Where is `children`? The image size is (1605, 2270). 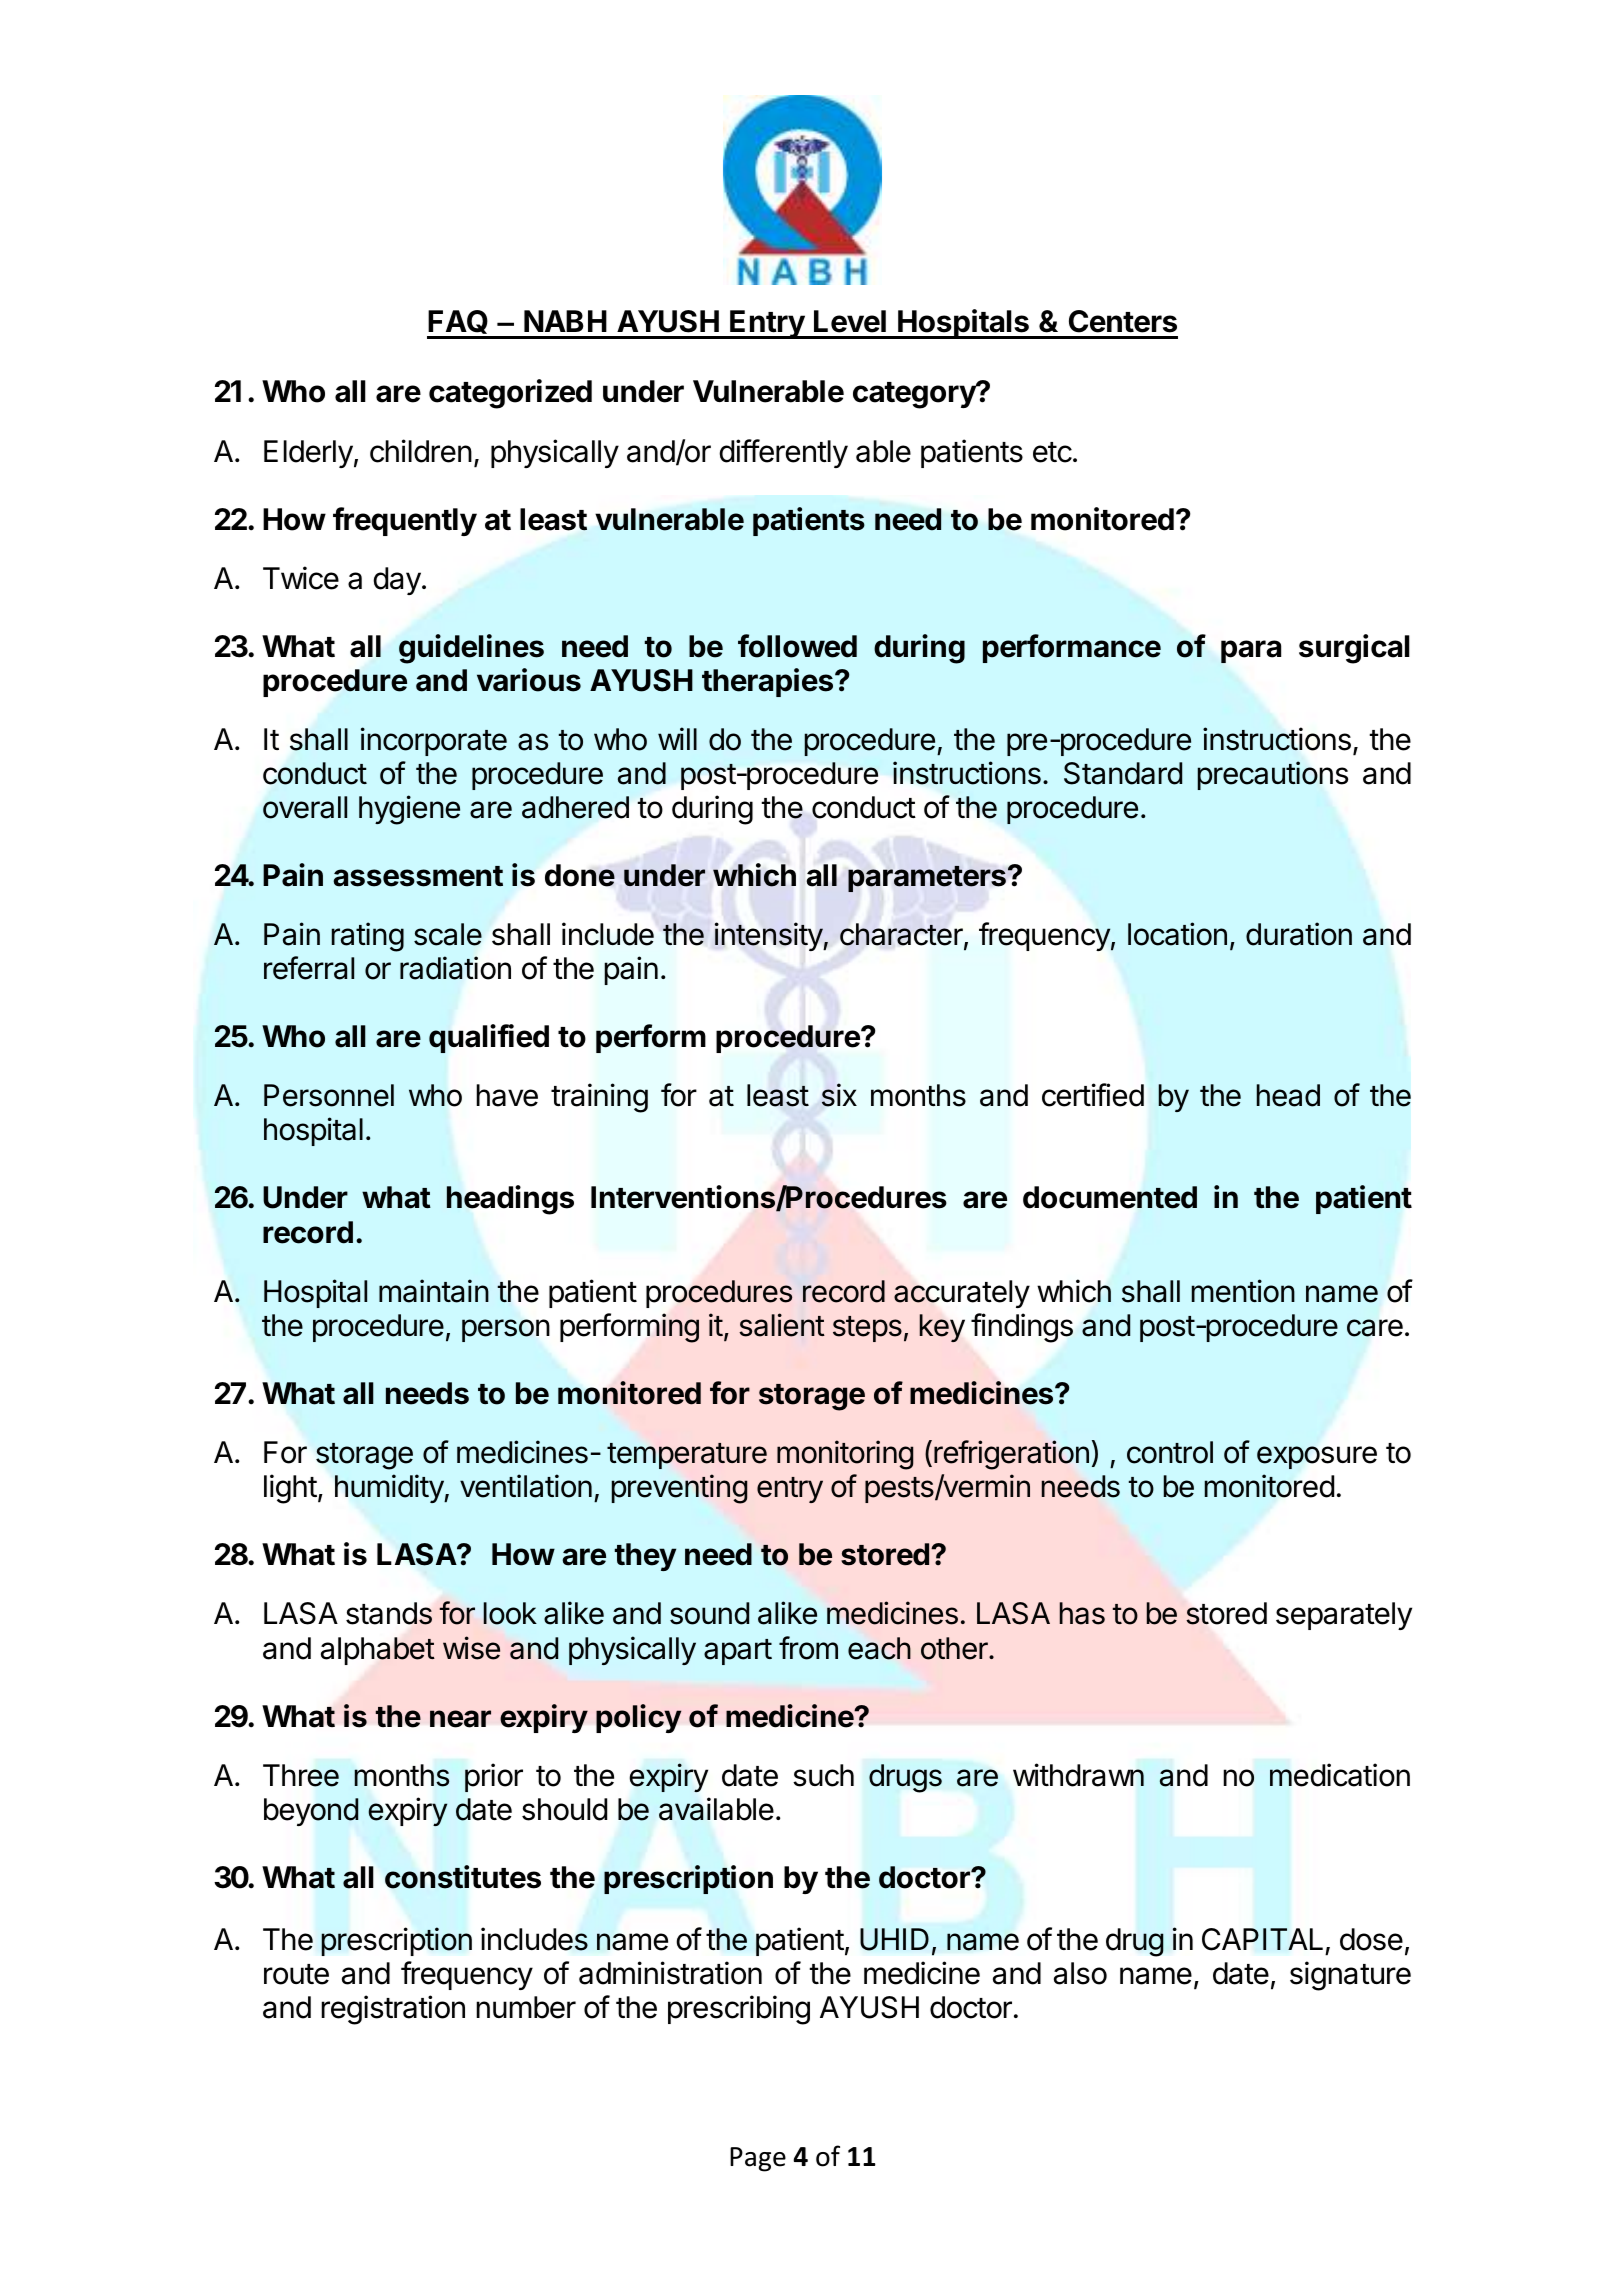 children is located at coordinates (421, 451).
